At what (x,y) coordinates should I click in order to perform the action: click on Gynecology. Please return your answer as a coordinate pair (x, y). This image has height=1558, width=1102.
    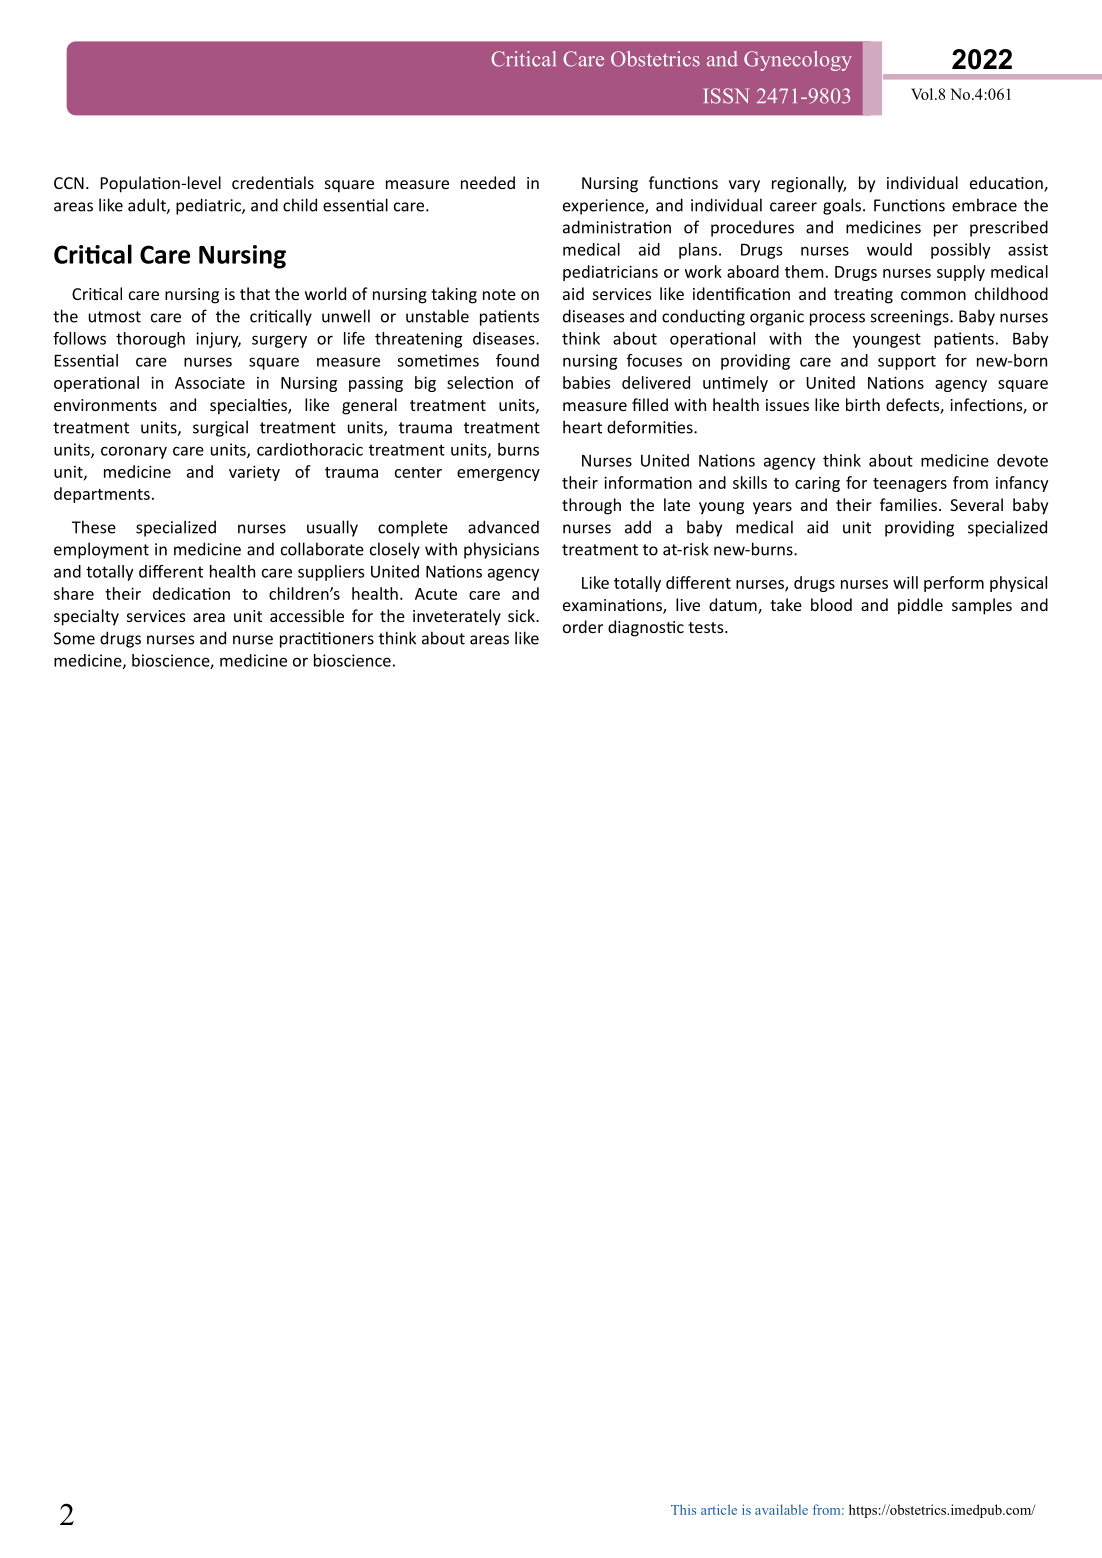
    Looking at the image, I should click on (798, 61).
